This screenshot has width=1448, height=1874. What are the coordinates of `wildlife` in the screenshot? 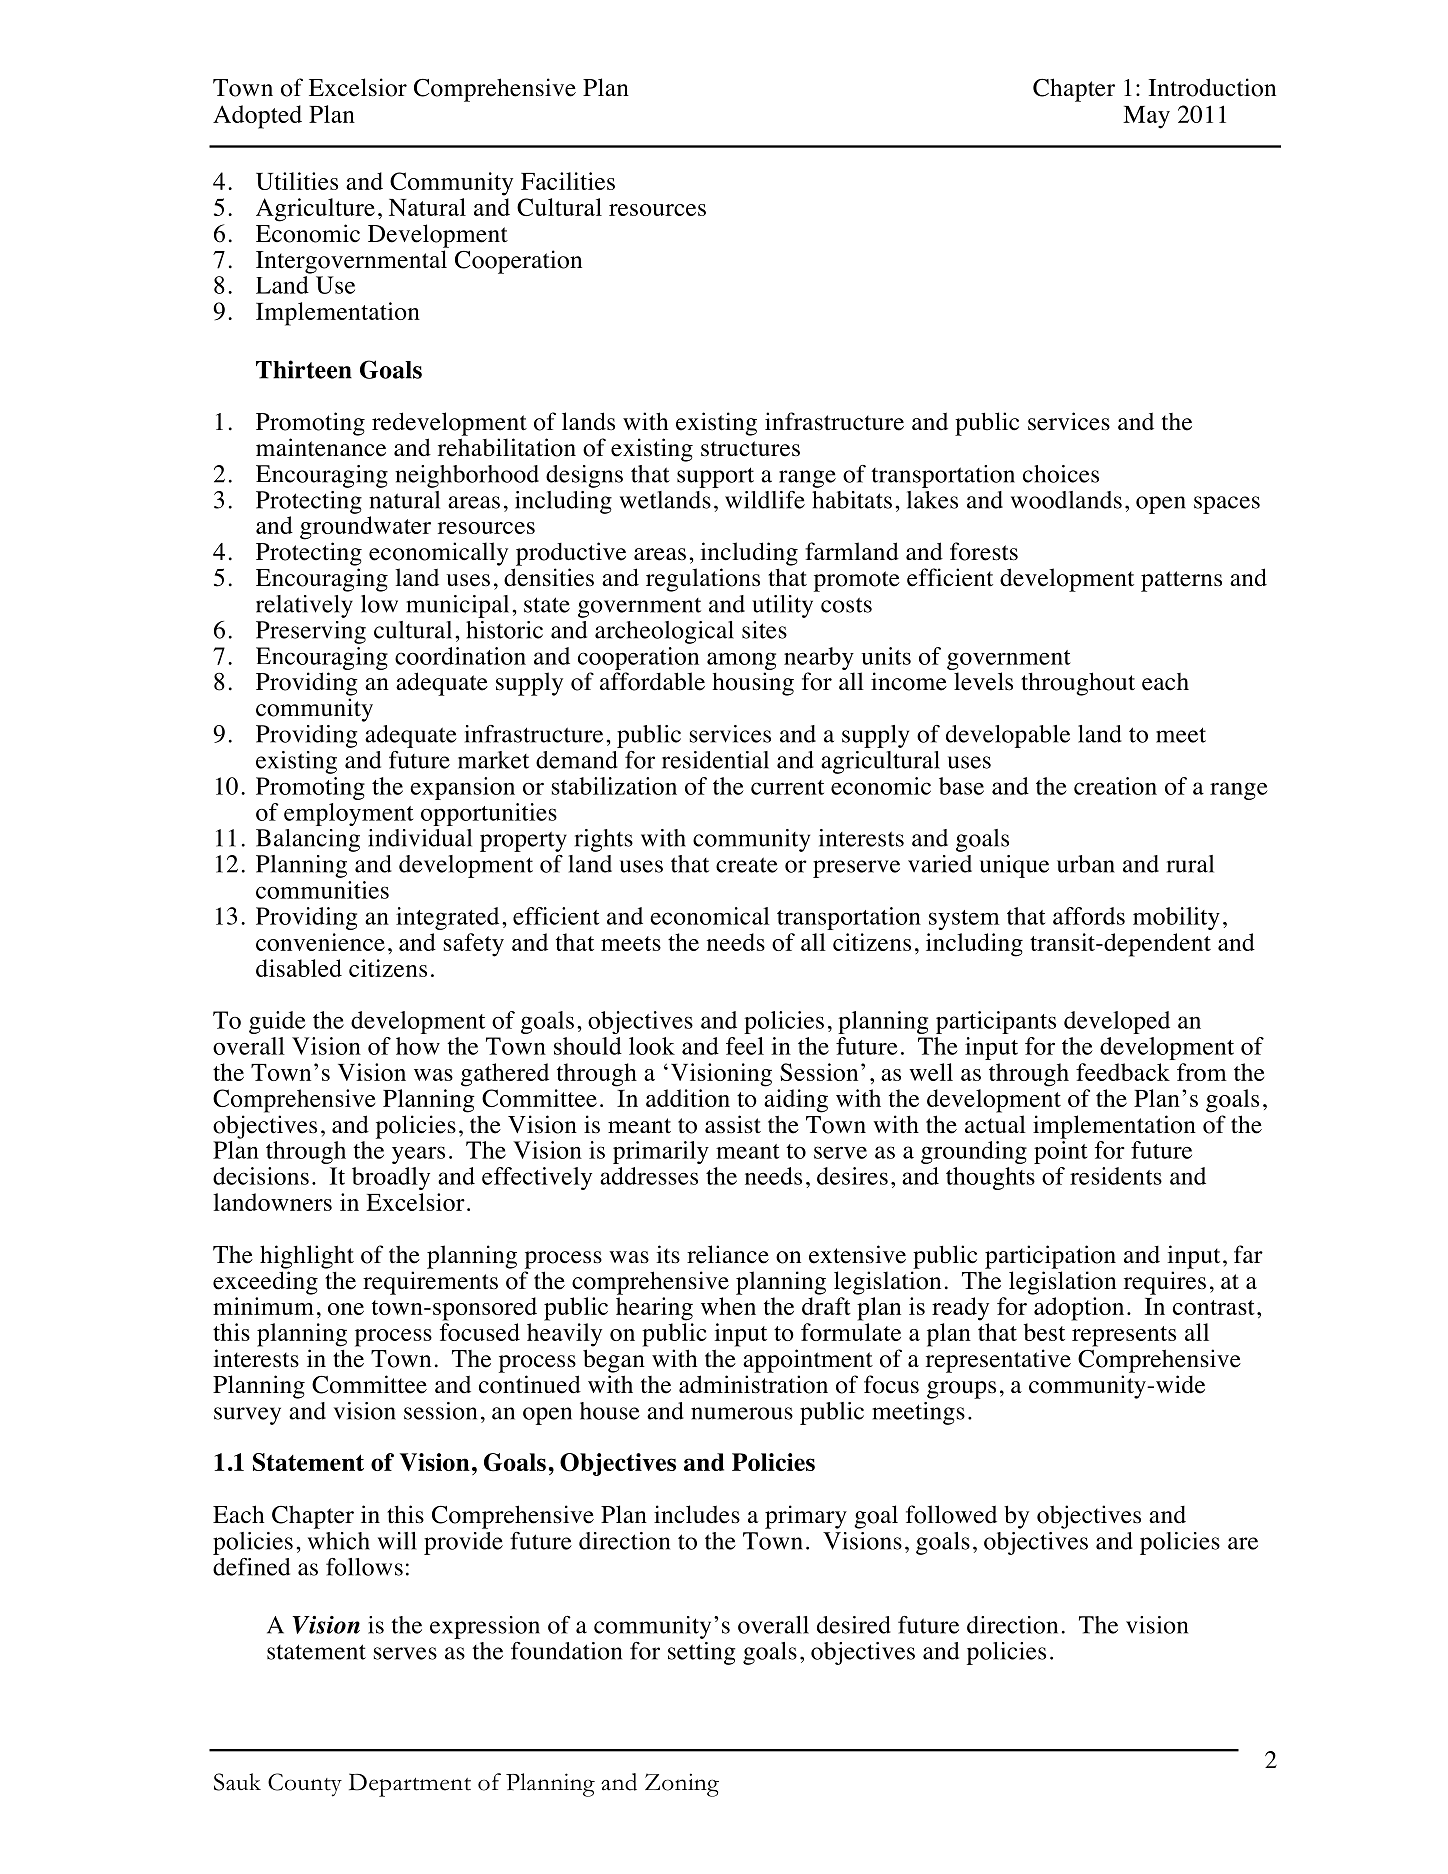 It's located at (765, 500).
